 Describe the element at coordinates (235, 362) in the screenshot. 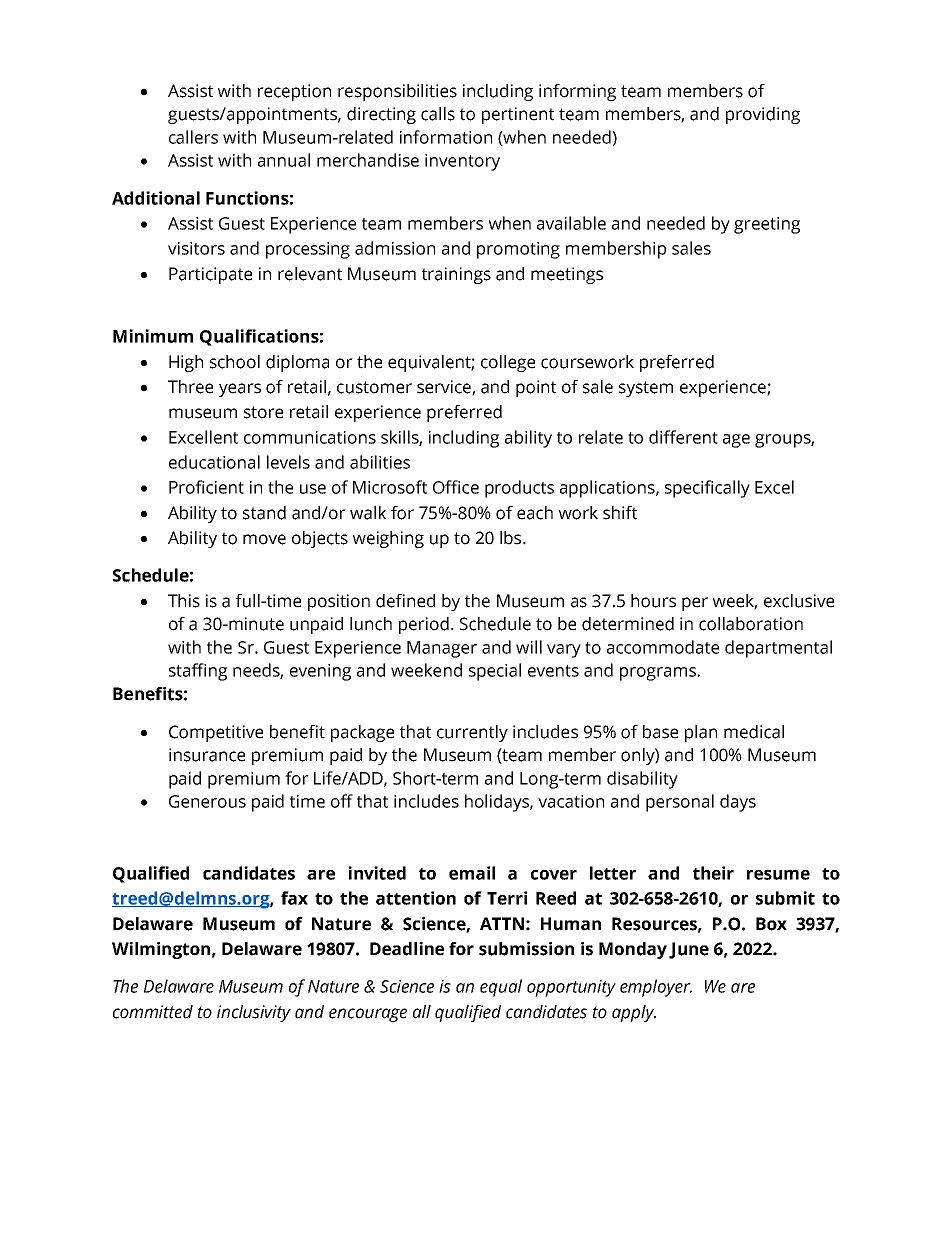

I see `school` at that location.
